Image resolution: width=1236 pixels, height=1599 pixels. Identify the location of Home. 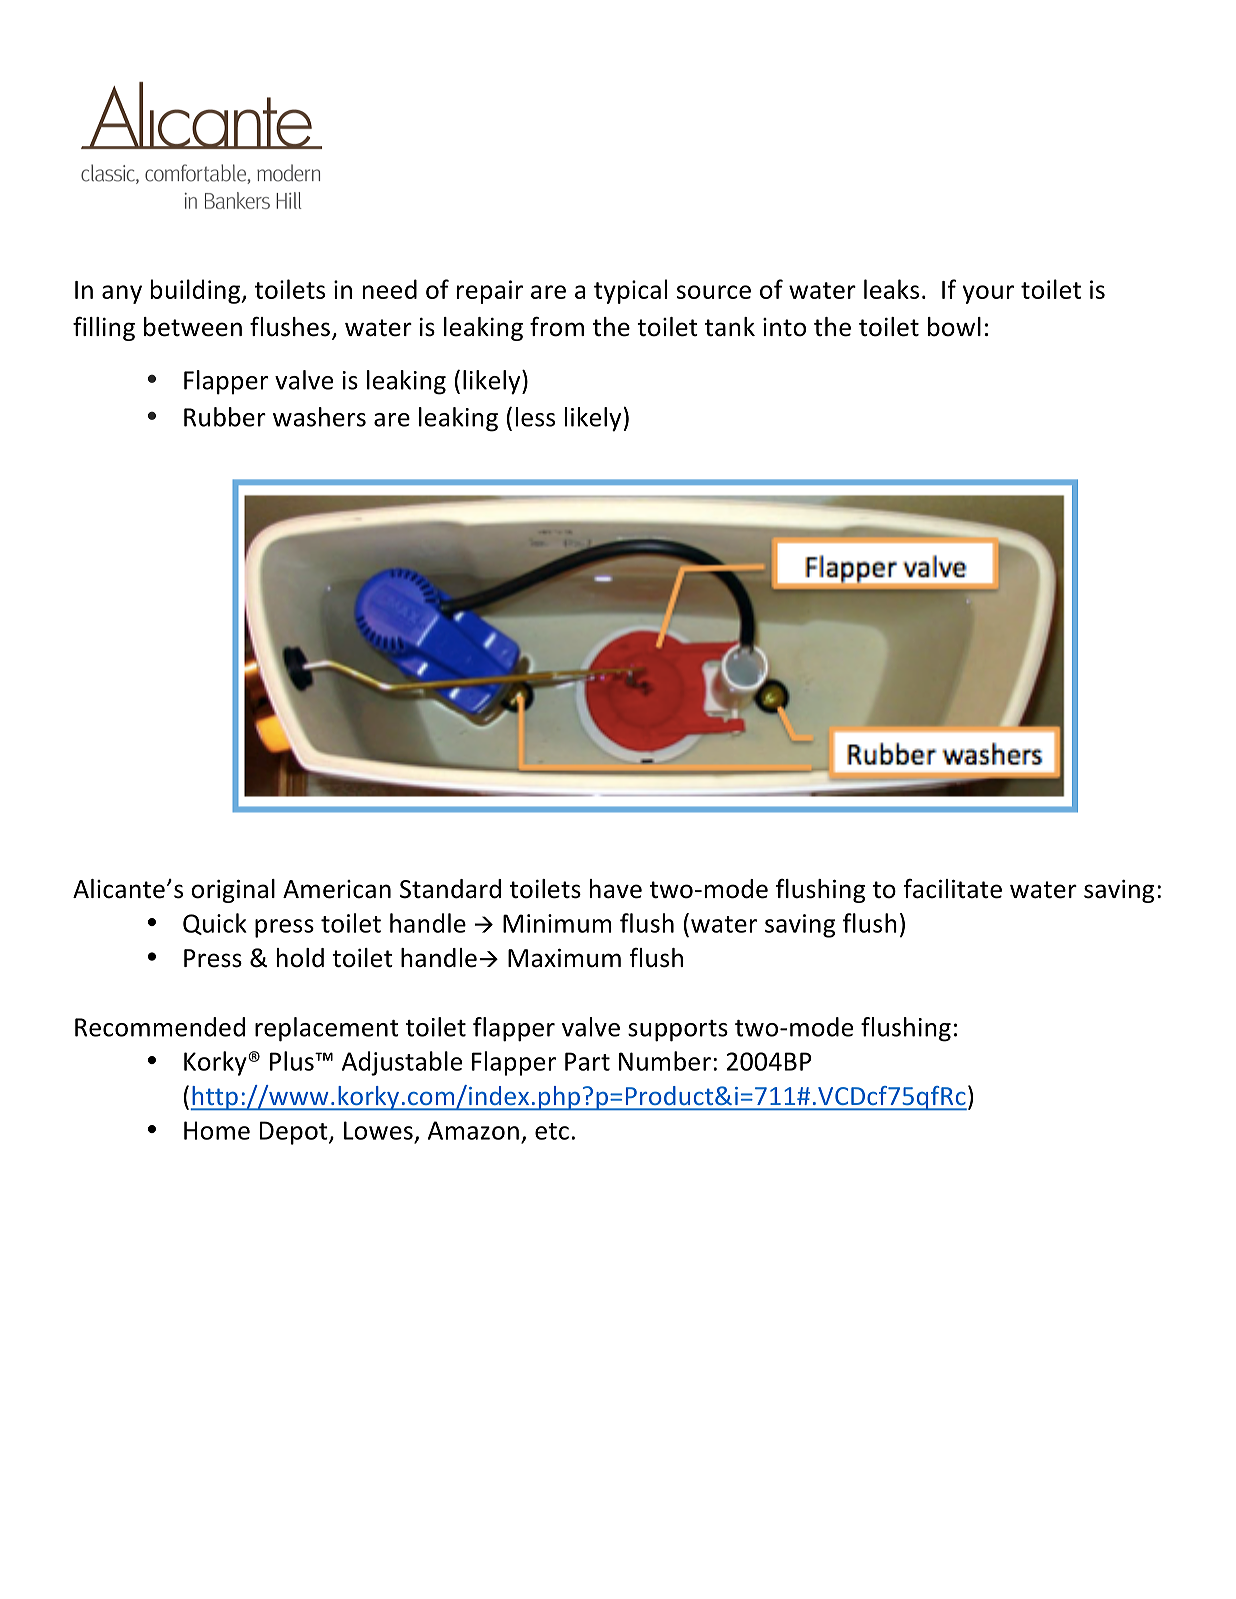
(217, 1130).
